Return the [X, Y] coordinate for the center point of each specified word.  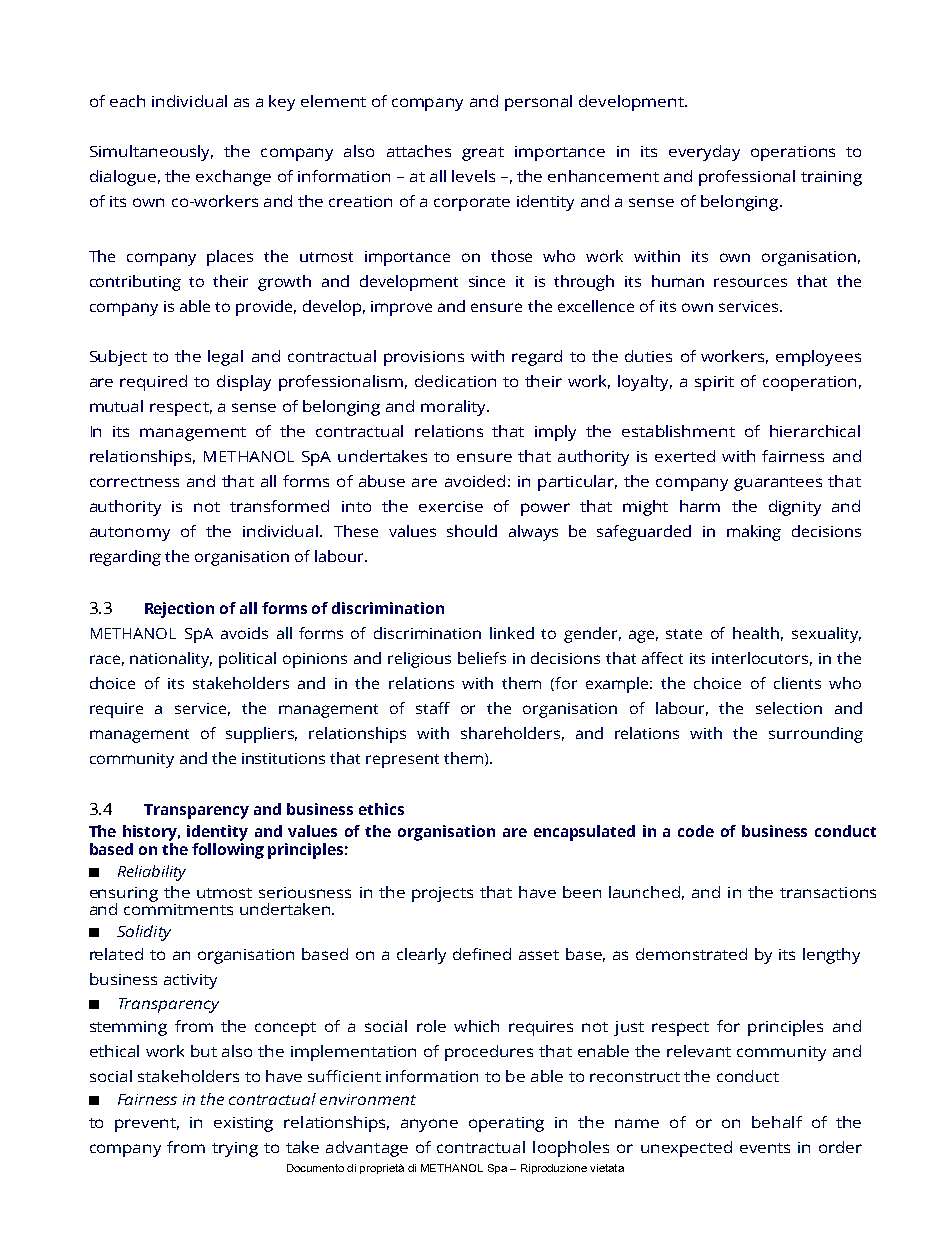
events [765, 1148]
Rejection [179, 610]
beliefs [482, 658]
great [483, 154]
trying [235, 1149]
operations [793, 153]
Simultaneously [151, 153]
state [684, 634]
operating [506, 1124]
